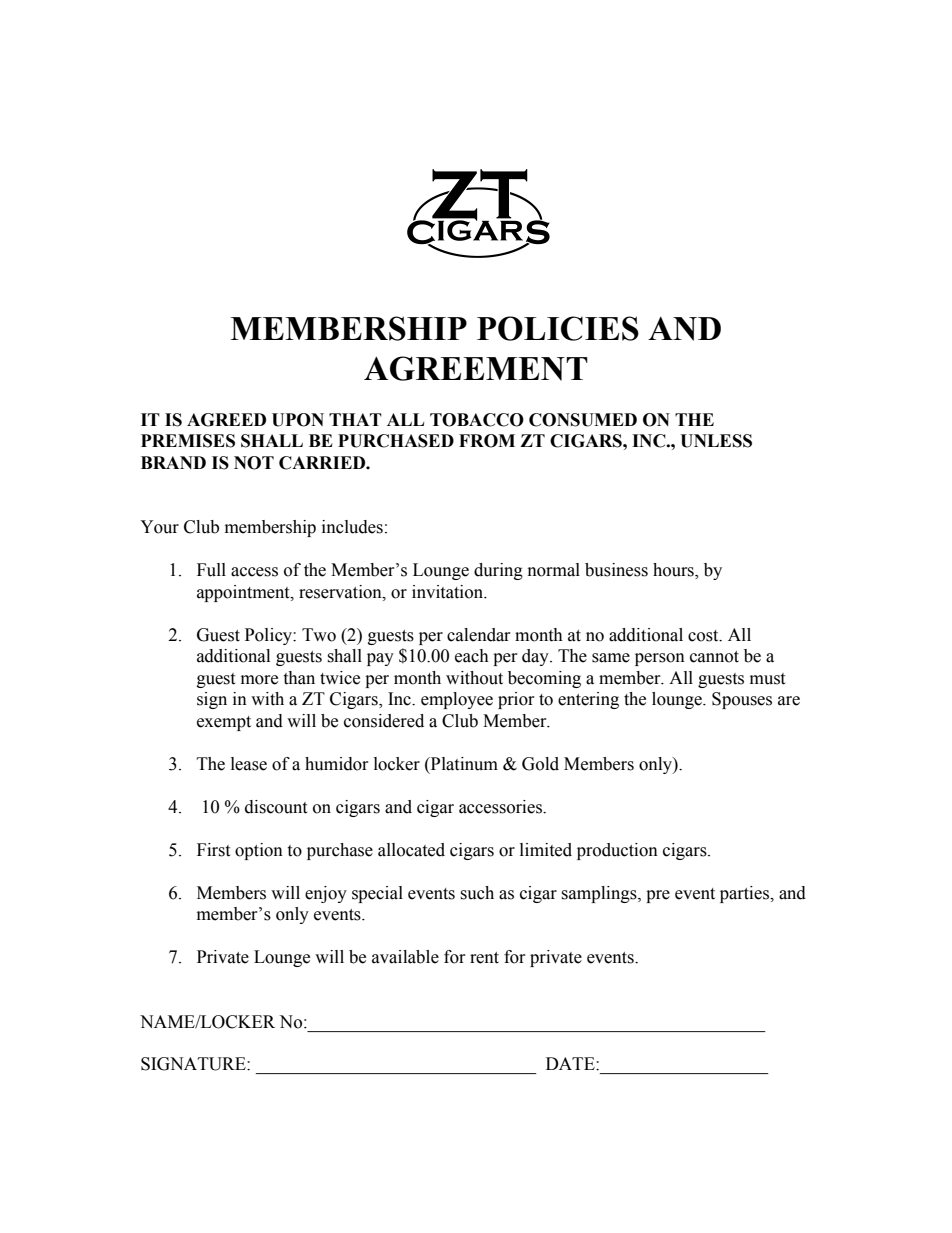 This screenshot has height=1233, width=952. Describe the element at coordinates (558, 328) in the screenshot. I see `POLICIES` at that location.
